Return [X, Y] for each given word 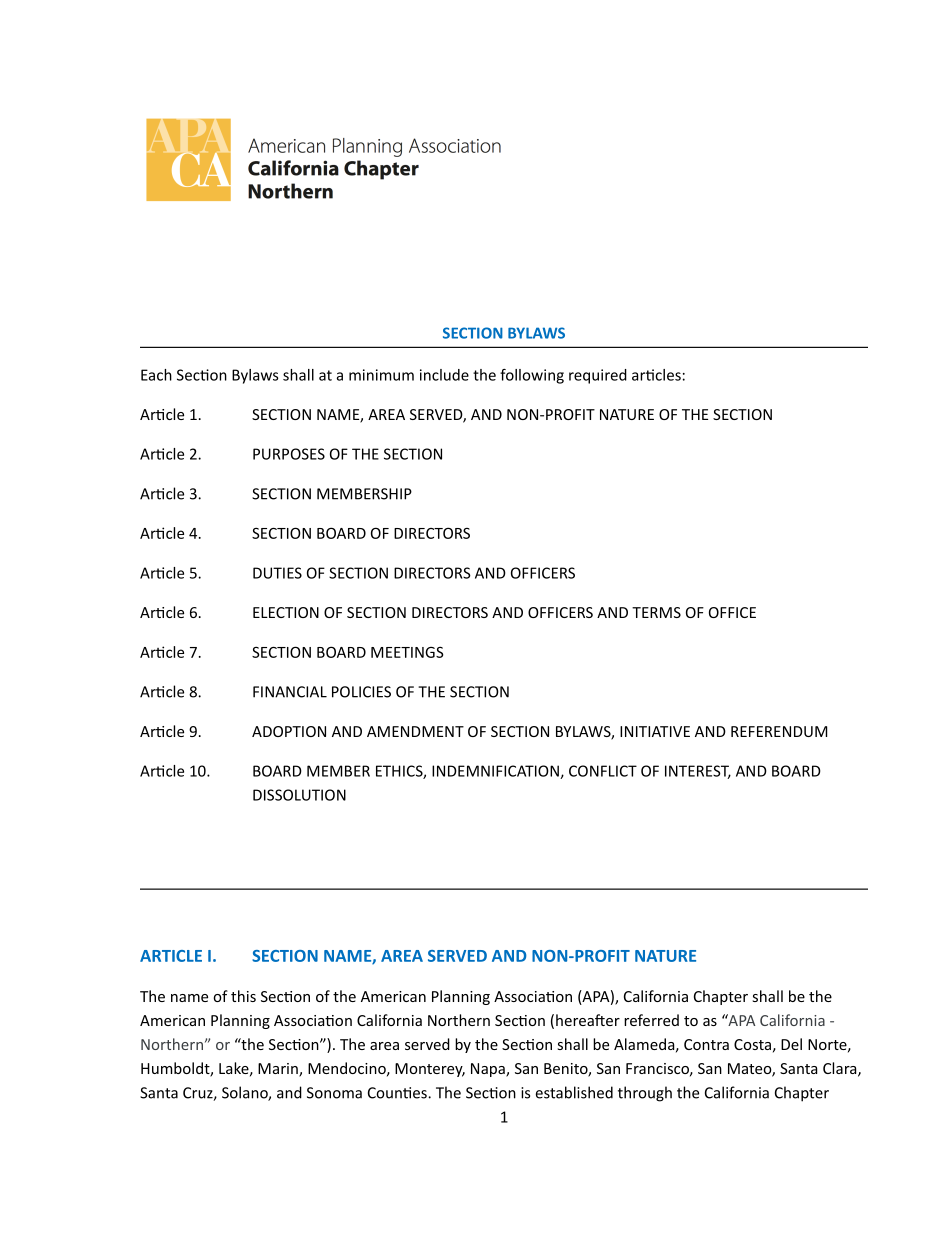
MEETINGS [407, 652]
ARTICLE [171, 956]
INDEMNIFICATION [496, 772]
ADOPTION [289, 731]
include [444, 375]
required [598, 376]
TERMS [656, 612]
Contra [706, 1044]
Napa [489, 1070]
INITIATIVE [655, 731]
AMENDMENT [415, 731]
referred [651, 1020]
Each [156, 375]
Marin [279, 1070]
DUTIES [277, 573]
